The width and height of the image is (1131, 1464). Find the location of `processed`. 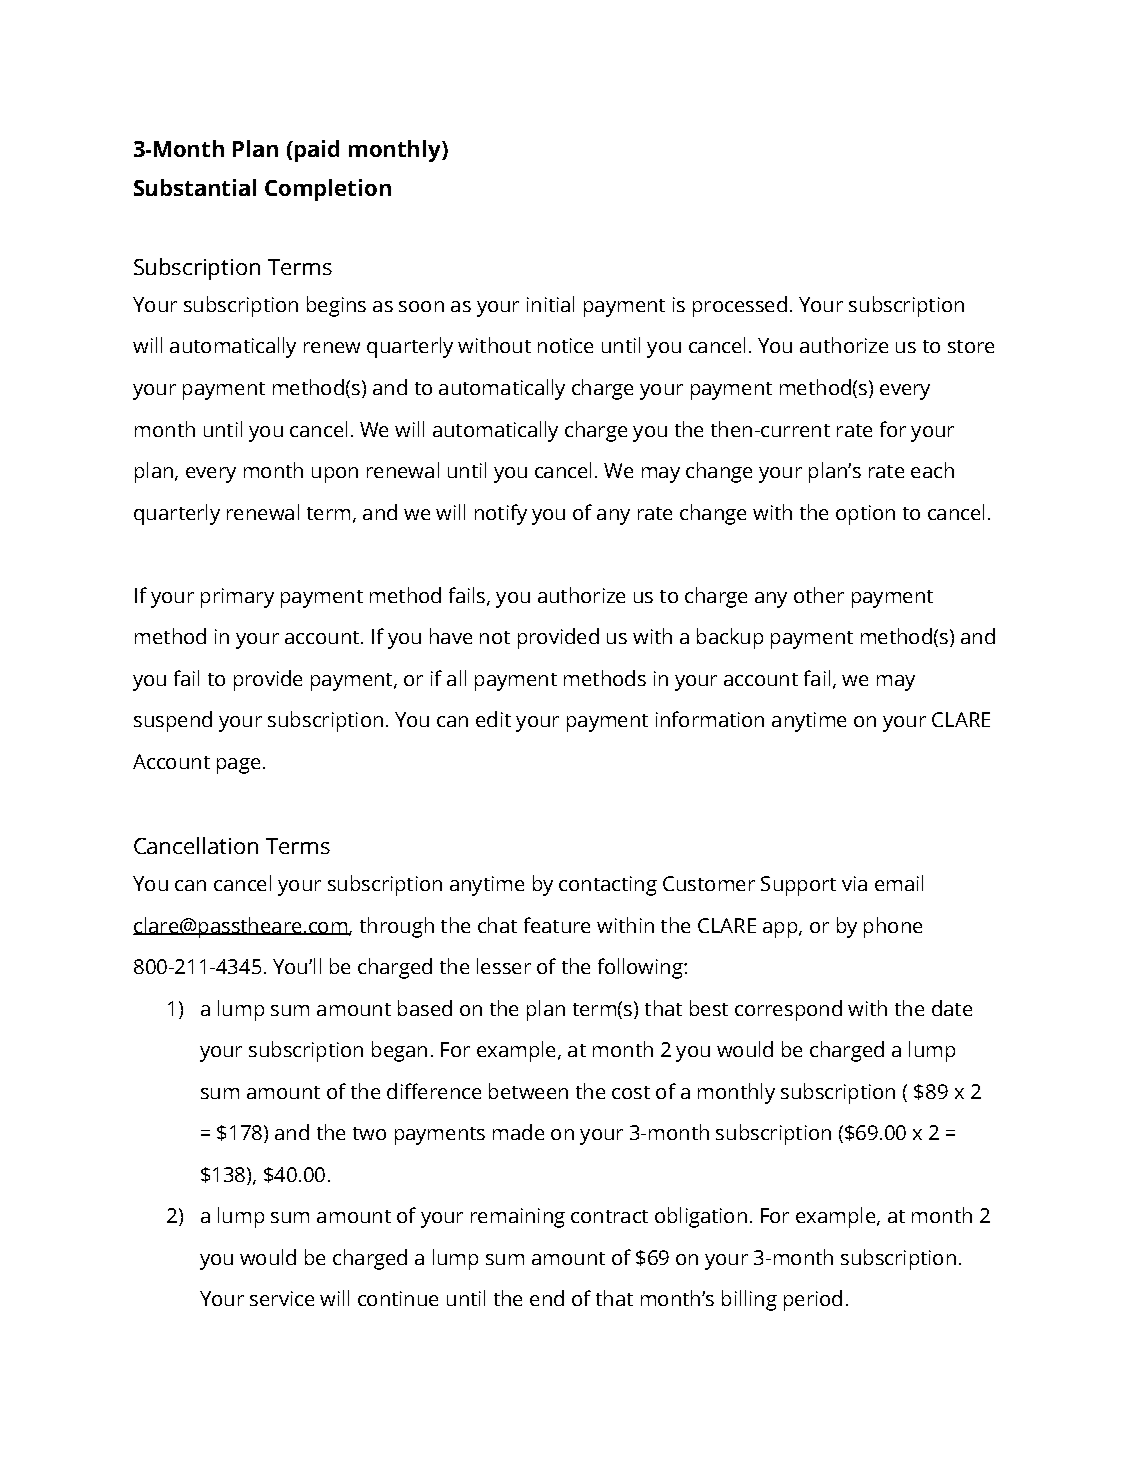

processed is located at coordinates (740, 306).
